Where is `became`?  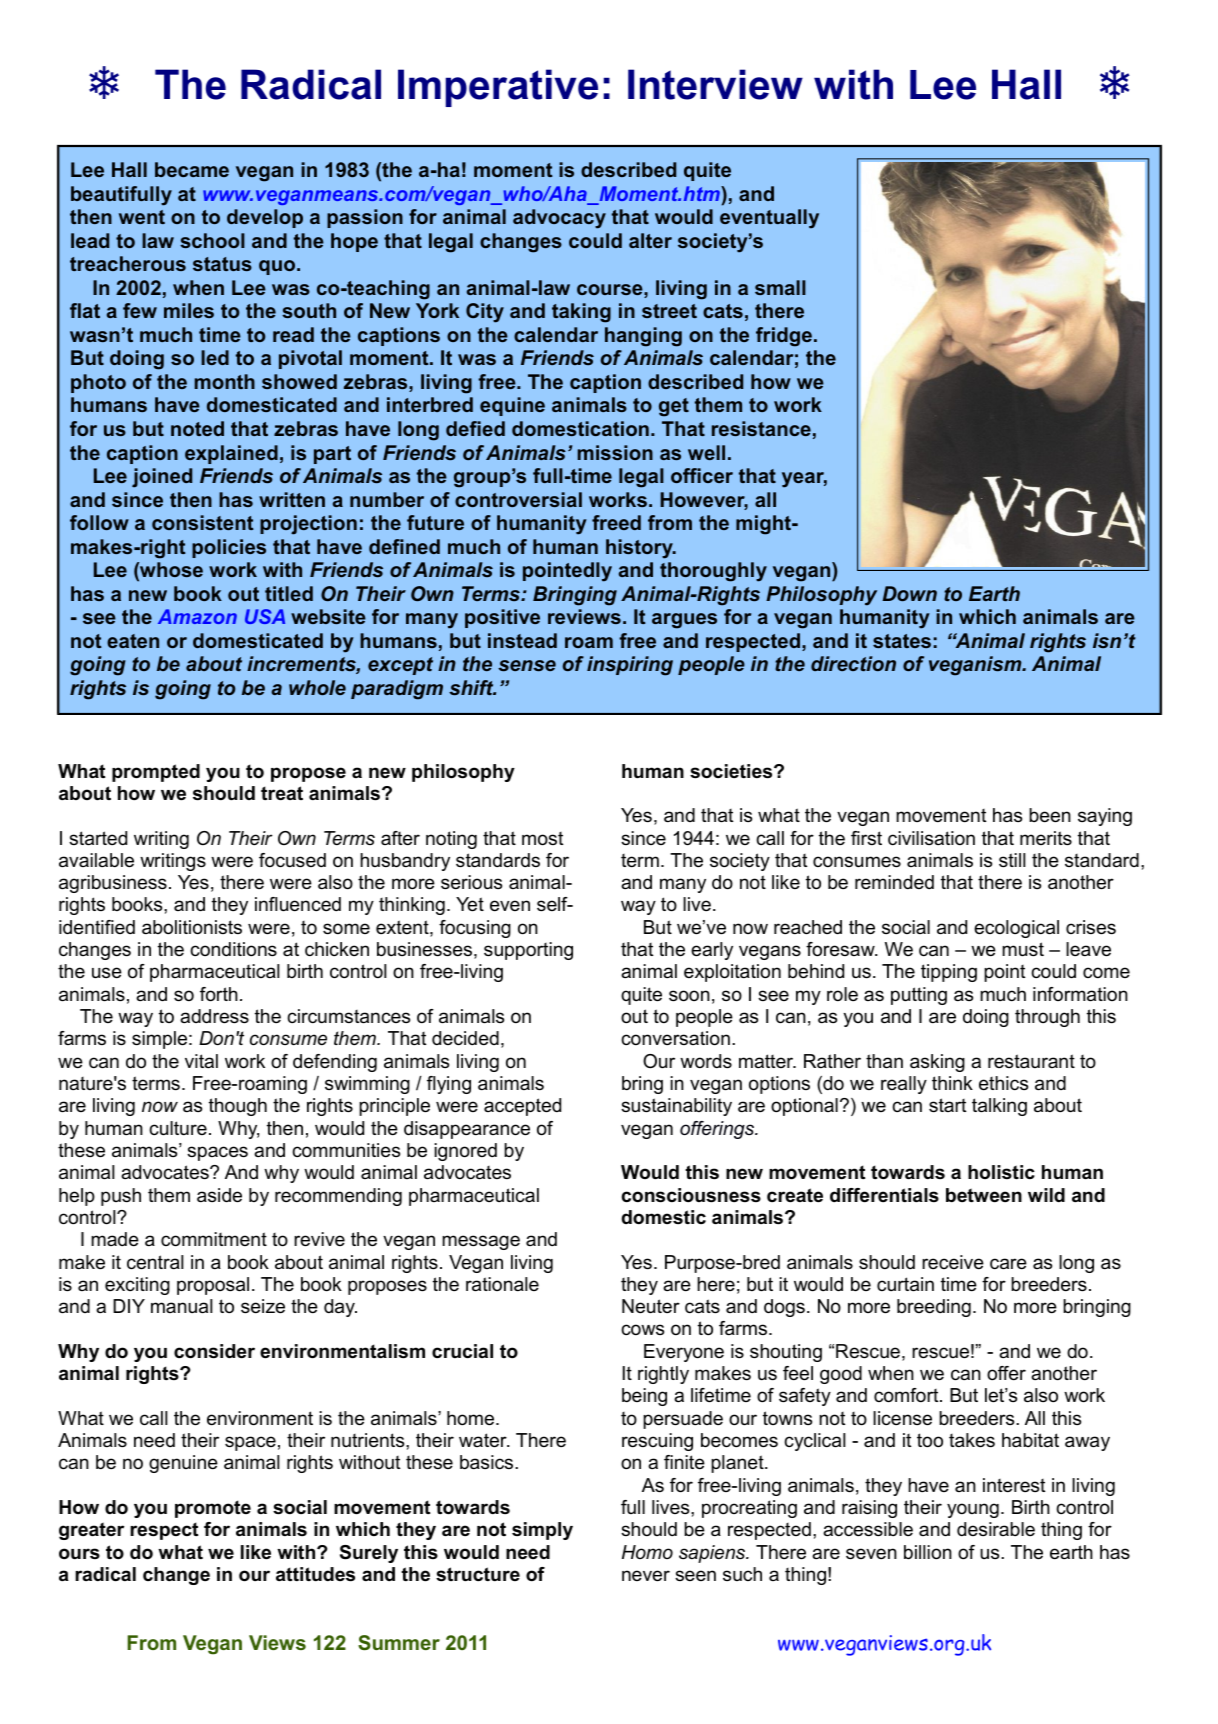 became is located at coordinates (192, 169).
